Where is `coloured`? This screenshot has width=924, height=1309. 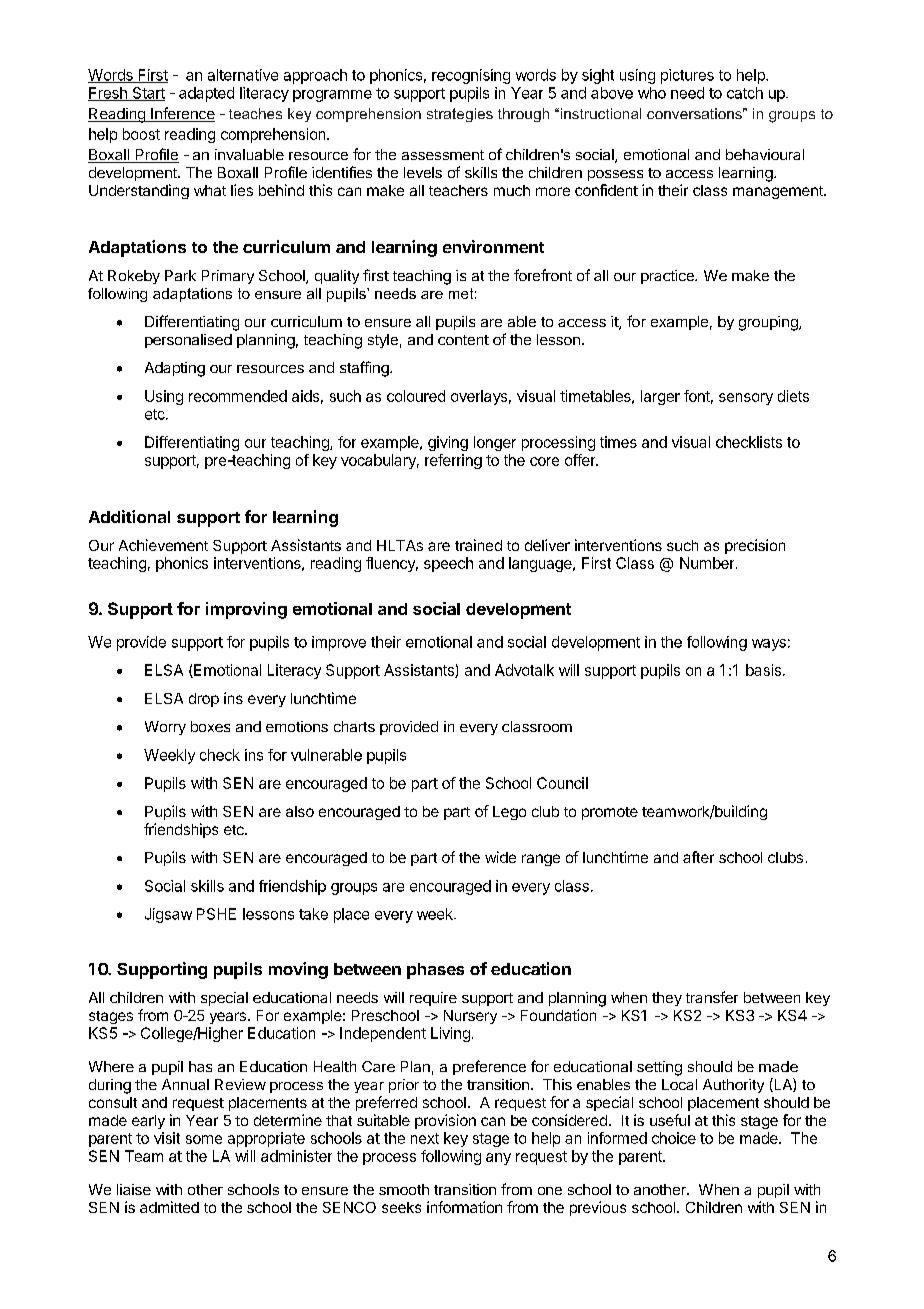 coloured is located at coordinates (416, 396).
